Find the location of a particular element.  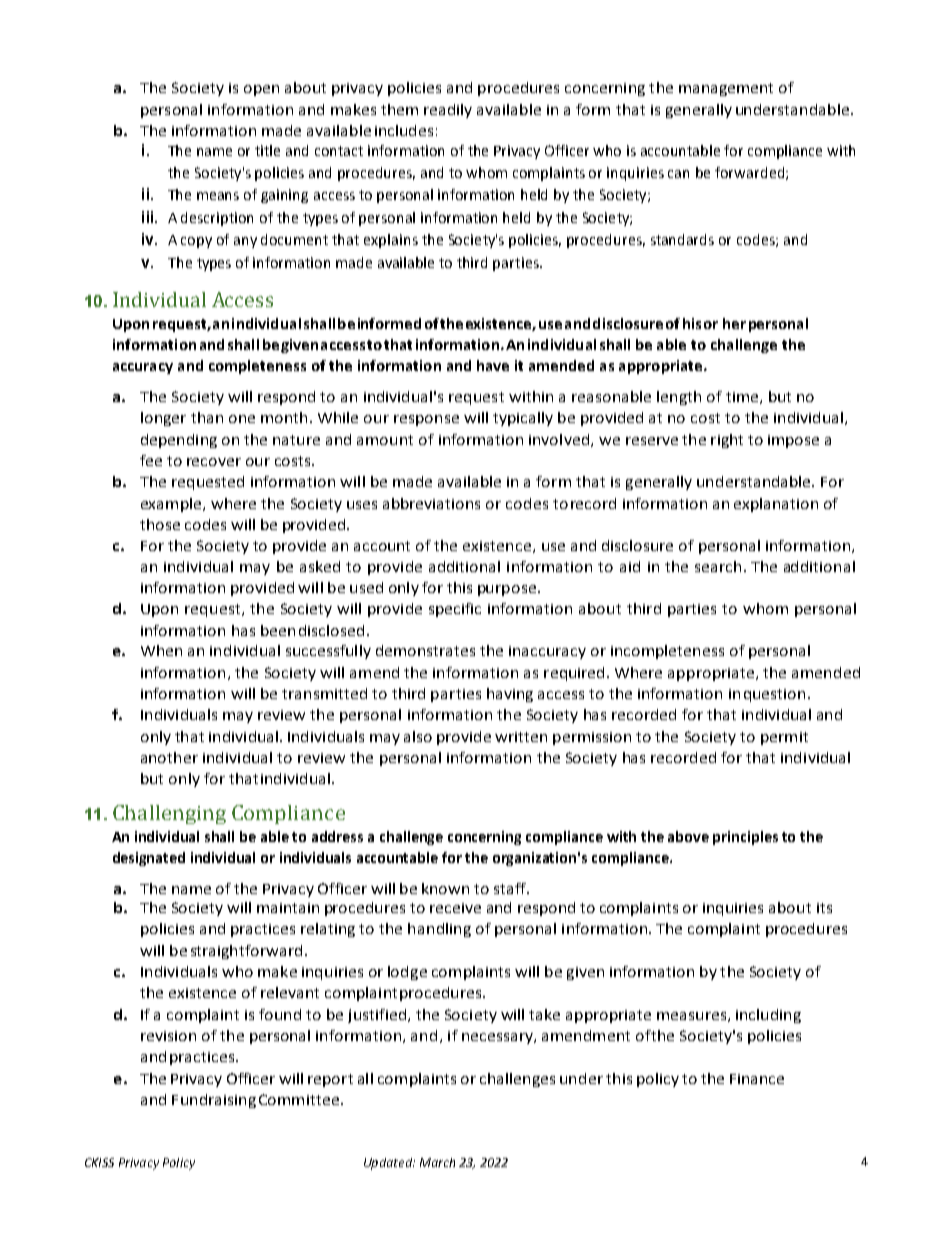

explanation is located at coordinates (776, 505).
